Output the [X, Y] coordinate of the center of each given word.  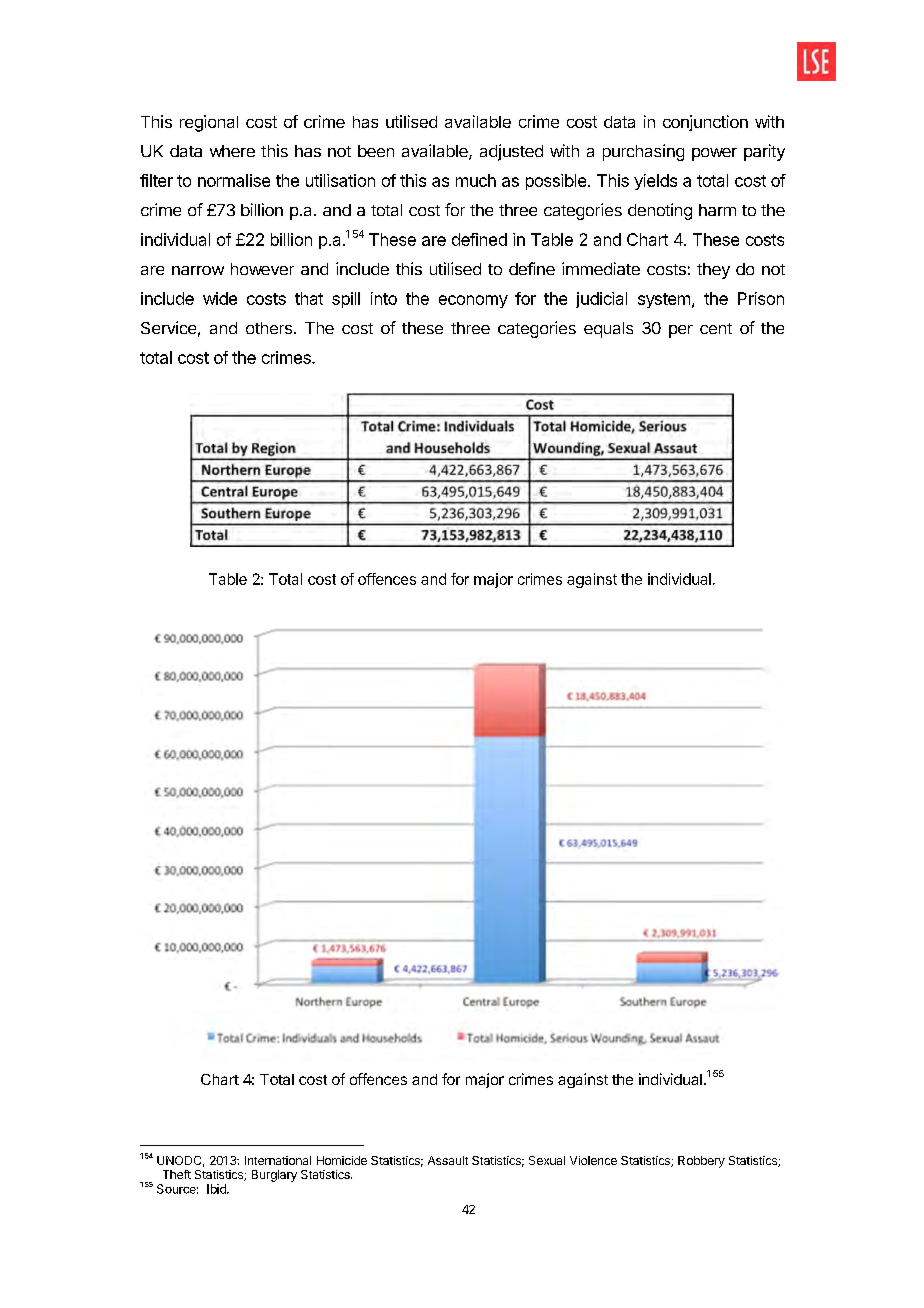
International [278, 1160]
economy [473, 301]
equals [608, 330]
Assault [448, 1160]
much [476, 180]
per [681, 331]
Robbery [701, 1162]
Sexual [547, 1160]
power [714, 154]
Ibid [217, 1189]
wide [220, 298]
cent [716, 328]
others [269, 328]
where [232, 151]
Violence [593, 1160]
